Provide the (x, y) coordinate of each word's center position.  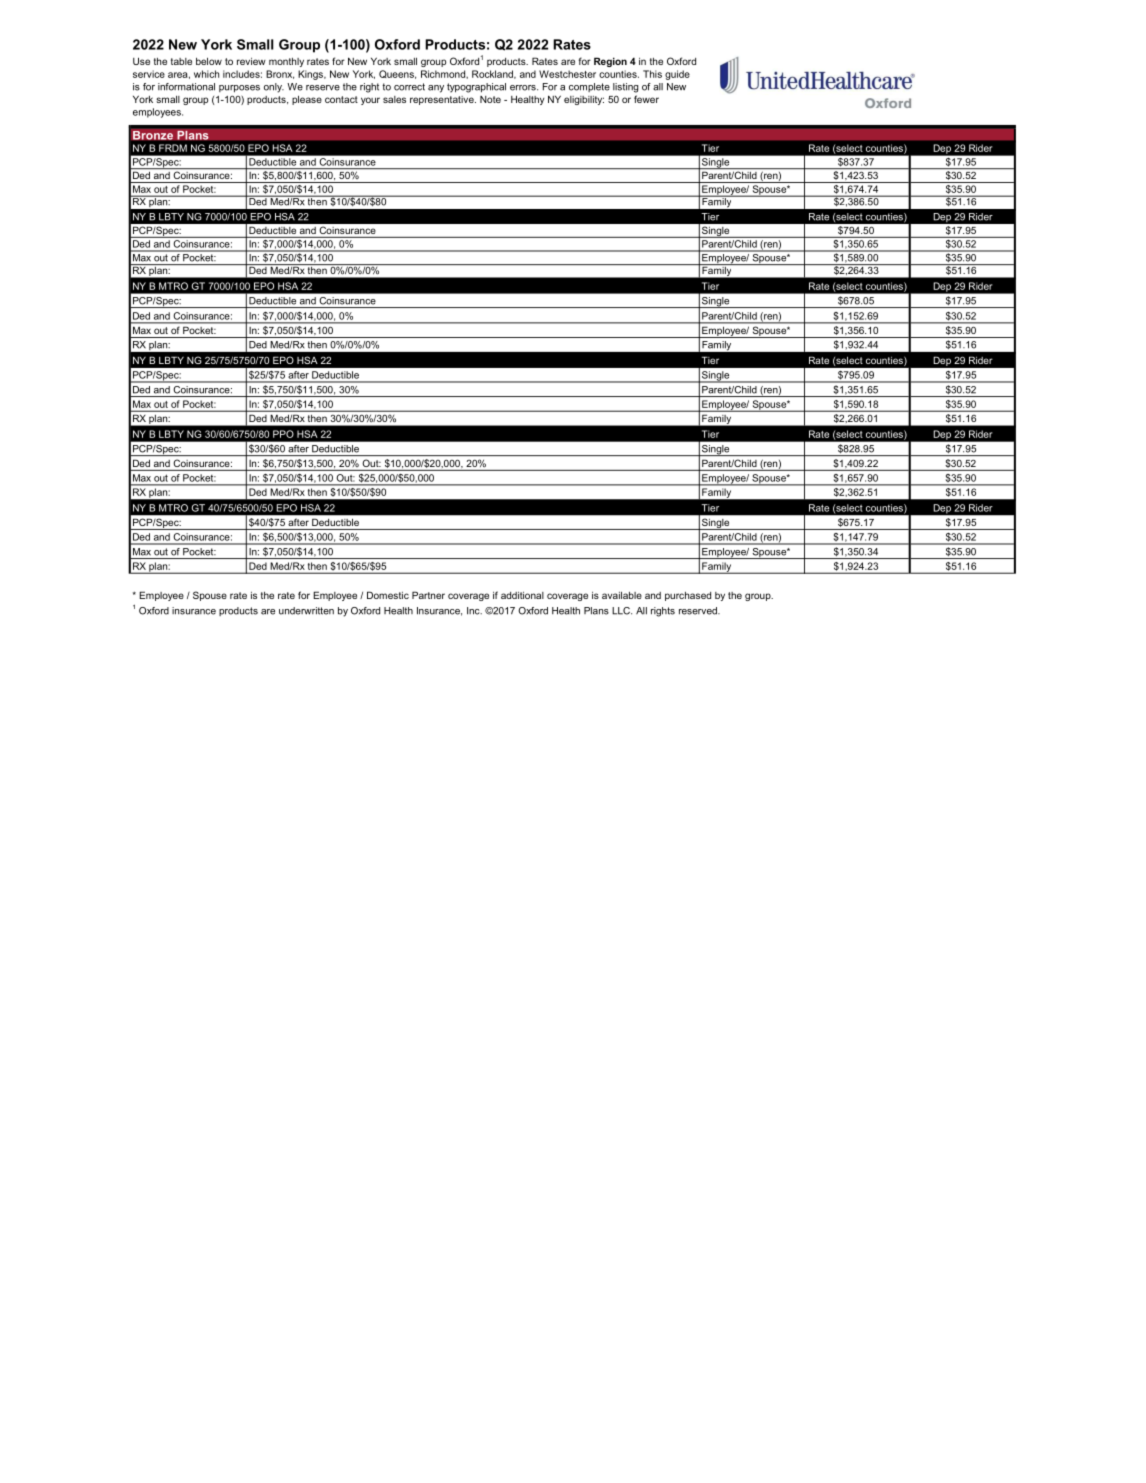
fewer (646, 99)
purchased (688, 596)
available (622, 595)
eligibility (584, 100)
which (206, 74)
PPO (283, 434)
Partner (428, 595)
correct (409, 87)
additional (522, 595)
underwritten (306, 611)
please (307, 100)
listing (625, 88)
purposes (239, 89)
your (370, 101)
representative (443, 100)
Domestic (388, 595)
